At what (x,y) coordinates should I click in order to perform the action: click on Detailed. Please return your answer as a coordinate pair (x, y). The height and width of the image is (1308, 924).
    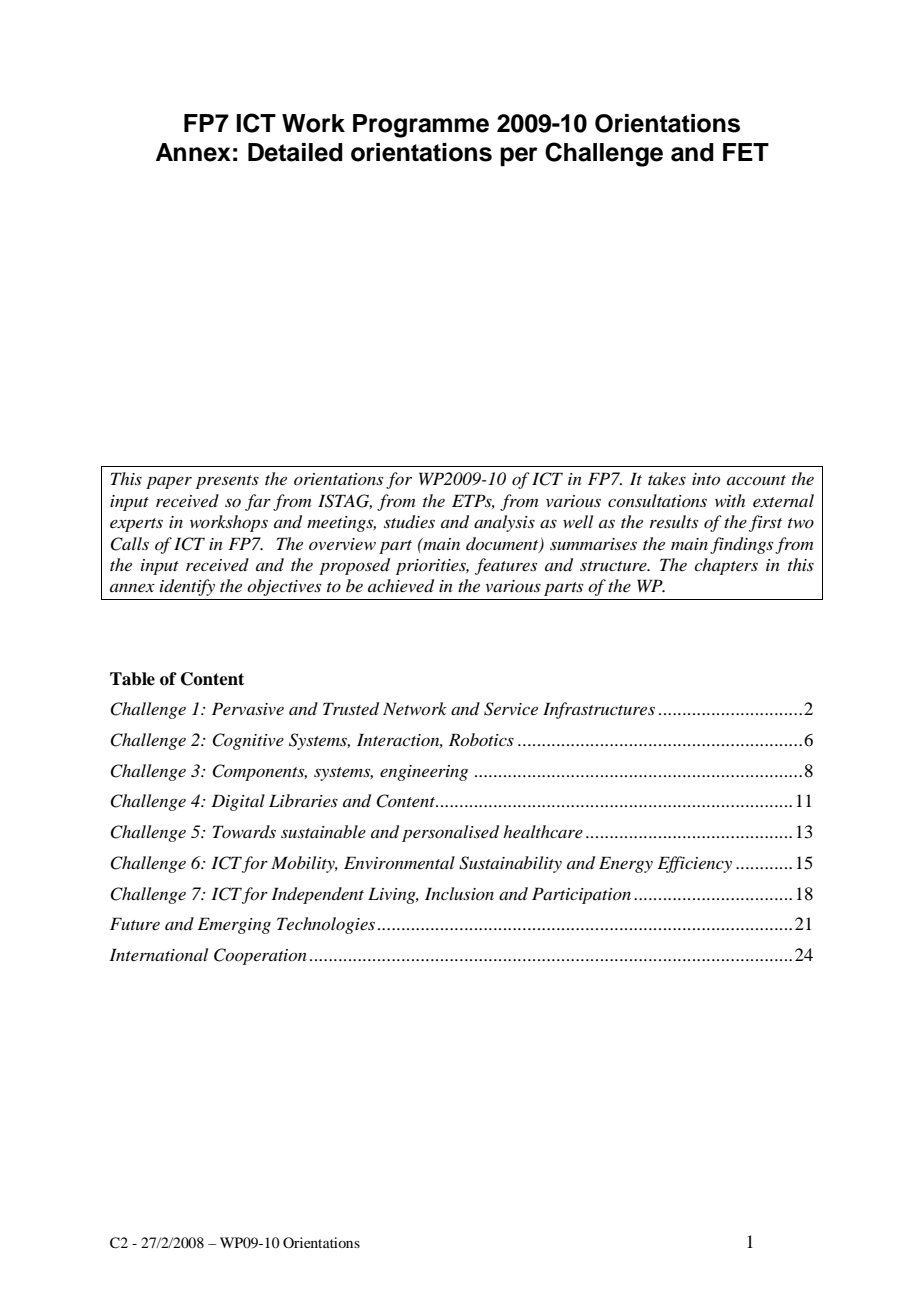
    Looking at the image, I should click on (295, 152).
